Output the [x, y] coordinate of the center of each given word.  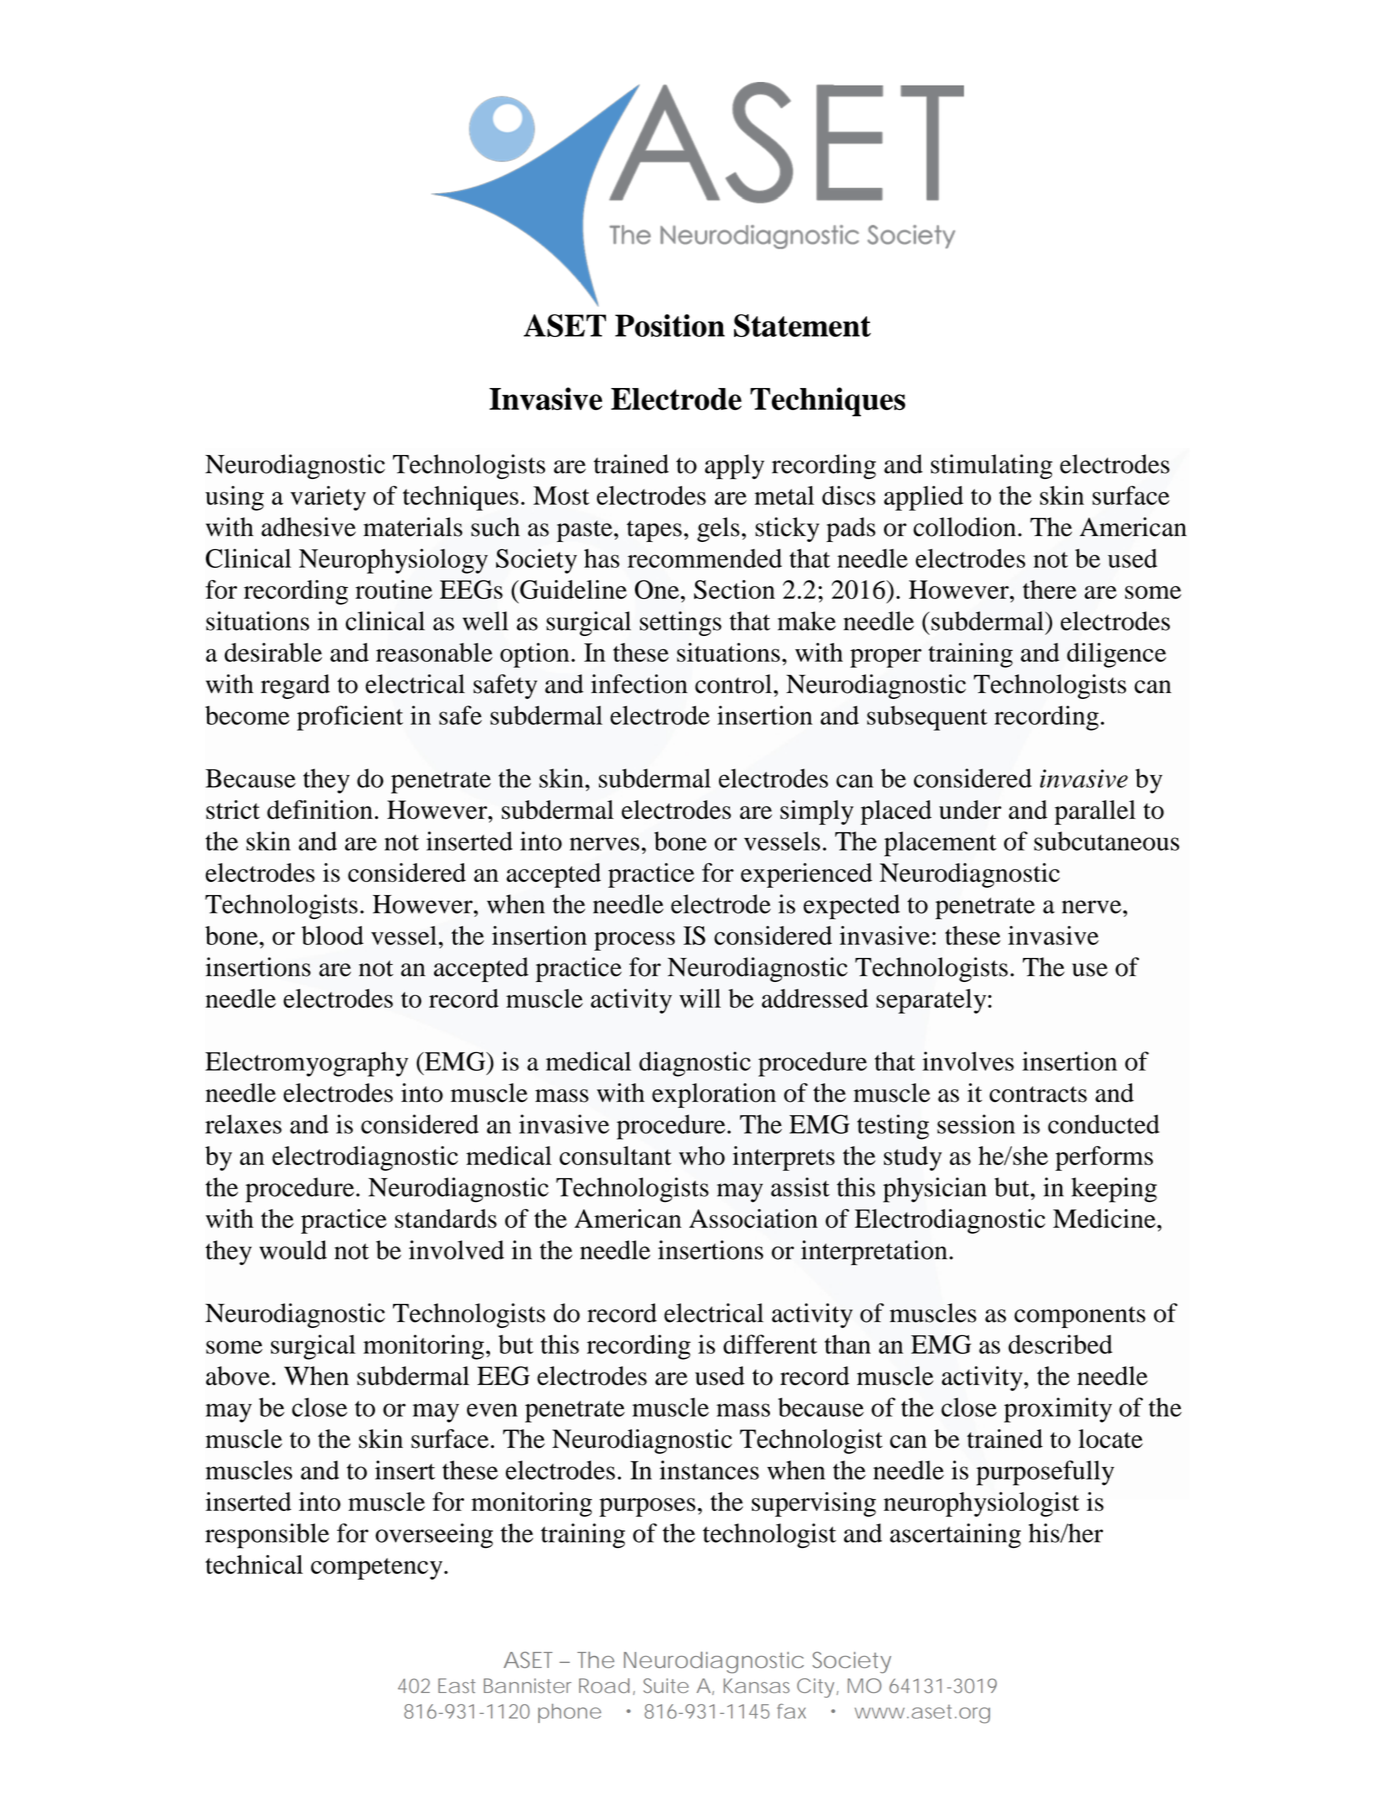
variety [328, 498]
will [700, 998]
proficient [350, 718]
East [456, 1685]
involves [968, 1061]
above [238, 1376]
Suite [666, 1685]
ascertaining [955, 1535]
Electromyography [306, 1064]
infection [639, 684]
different [770, 1344]
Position [670, 325]
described [1060, 1344]
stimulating [991, 466]
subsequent [927, 718]
